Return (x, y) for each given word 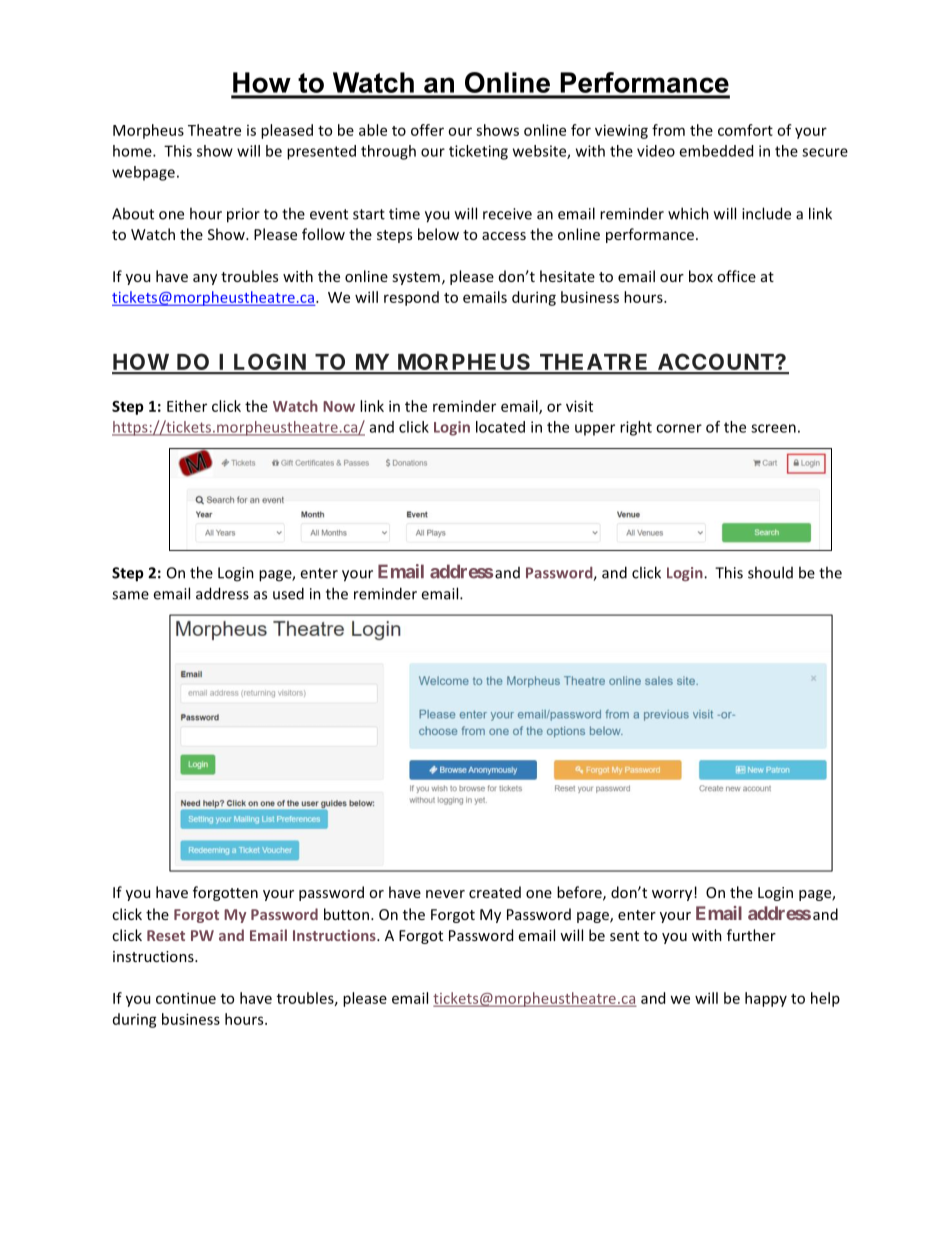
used (288, 593)
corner (679, 428)
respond (411, 298)
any (205, 279)
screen (773, 428)
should (770, 572)
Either (187, 406)
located (500, 427)
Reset (166, 935)
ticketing (478, 152)
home (133, 151)
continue (186, 998)
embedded (716, 151)
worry (673, 895)
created (495, 892)
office (736, 276)
